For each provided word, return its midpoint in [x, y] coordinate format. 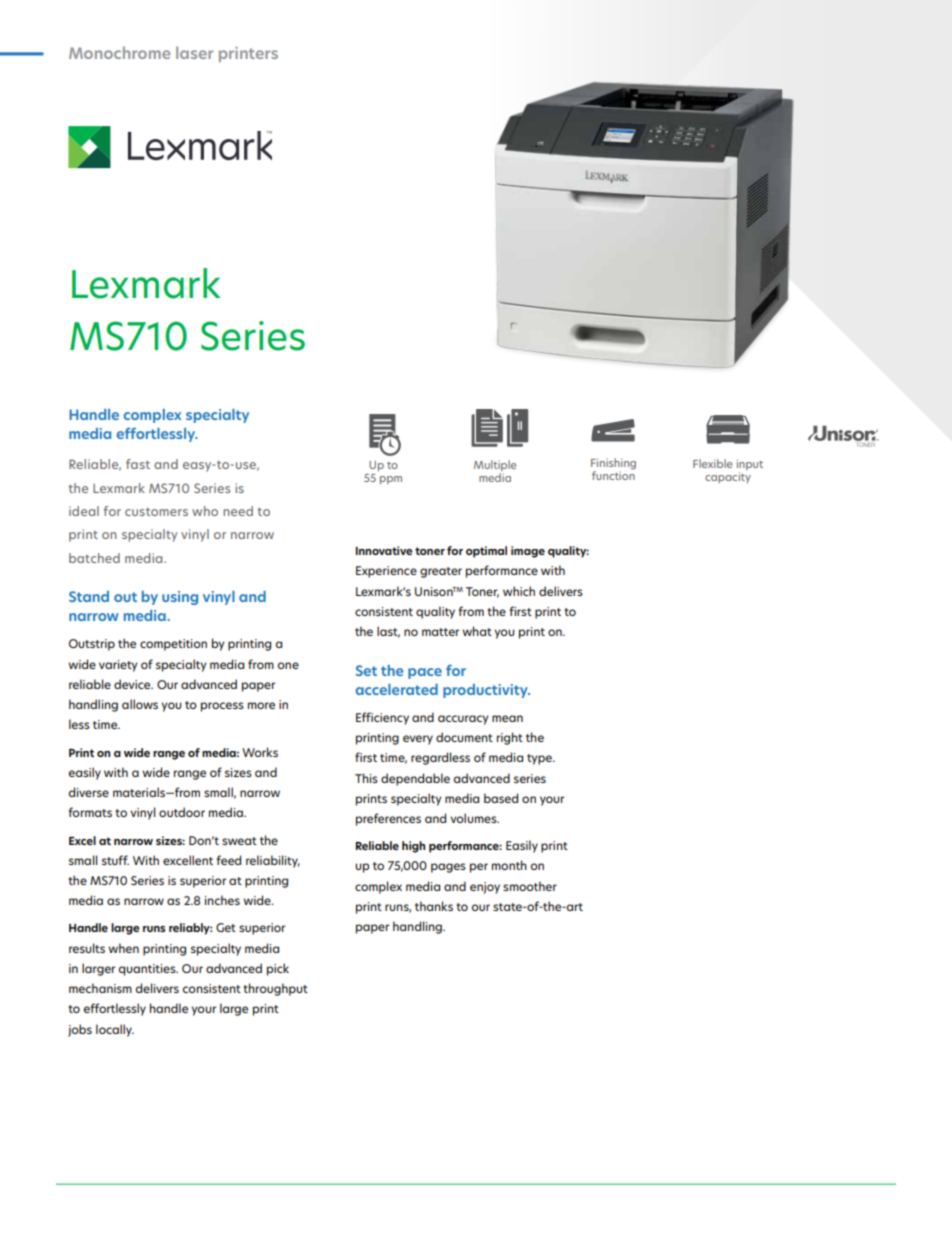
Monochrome [119, 52]
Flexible [713, 463]
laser [194, 52]
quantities [148, 970]
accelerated [397, 689]
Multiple [495, 467]
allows [140, 704]
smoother [530, 886]
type [540, 759]
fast [138, 464]
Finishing [613, 465]
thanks [434, 906]
